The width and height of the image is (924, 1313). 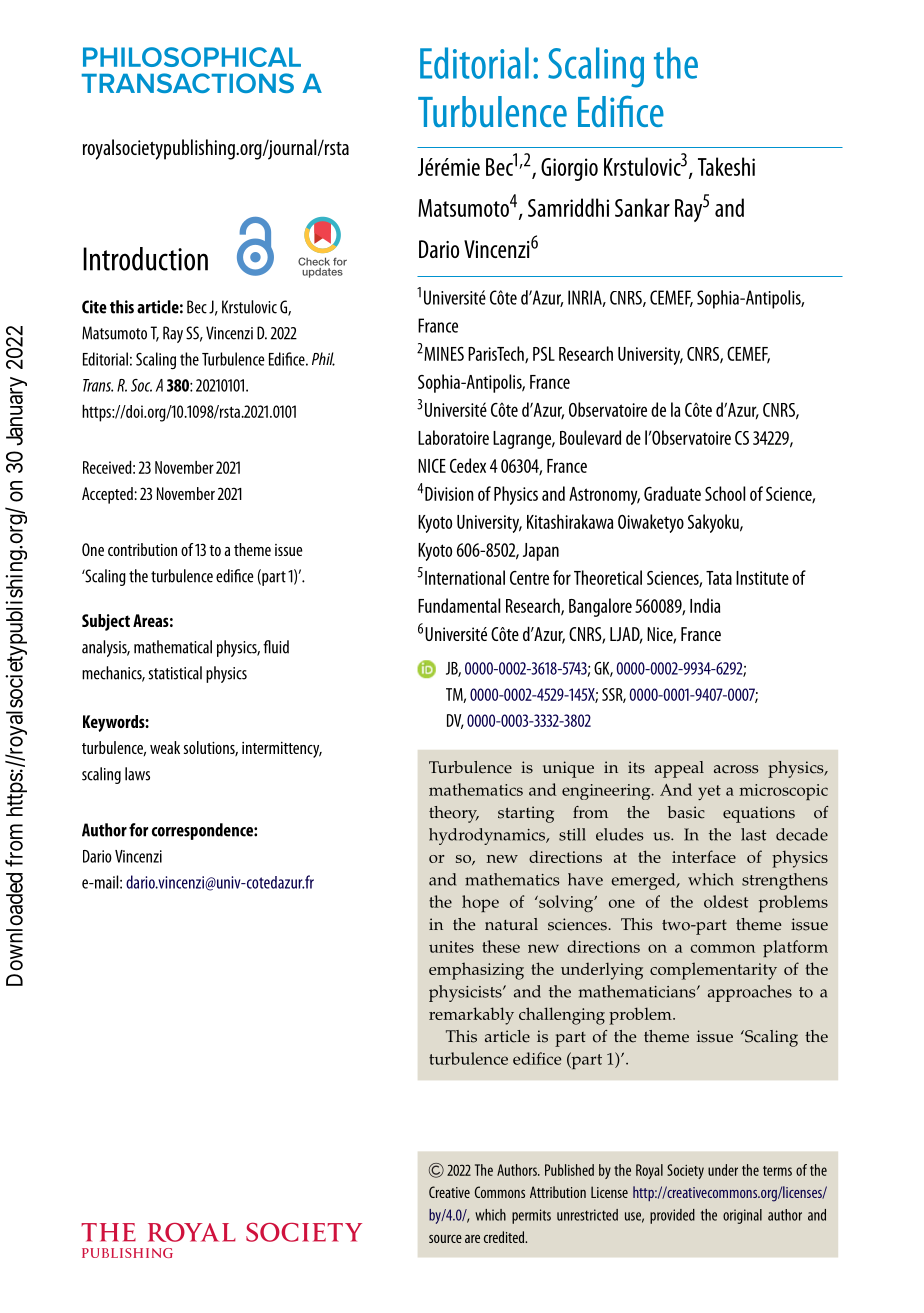 I want to click on Giorgio, so click(x=569, y=169).
